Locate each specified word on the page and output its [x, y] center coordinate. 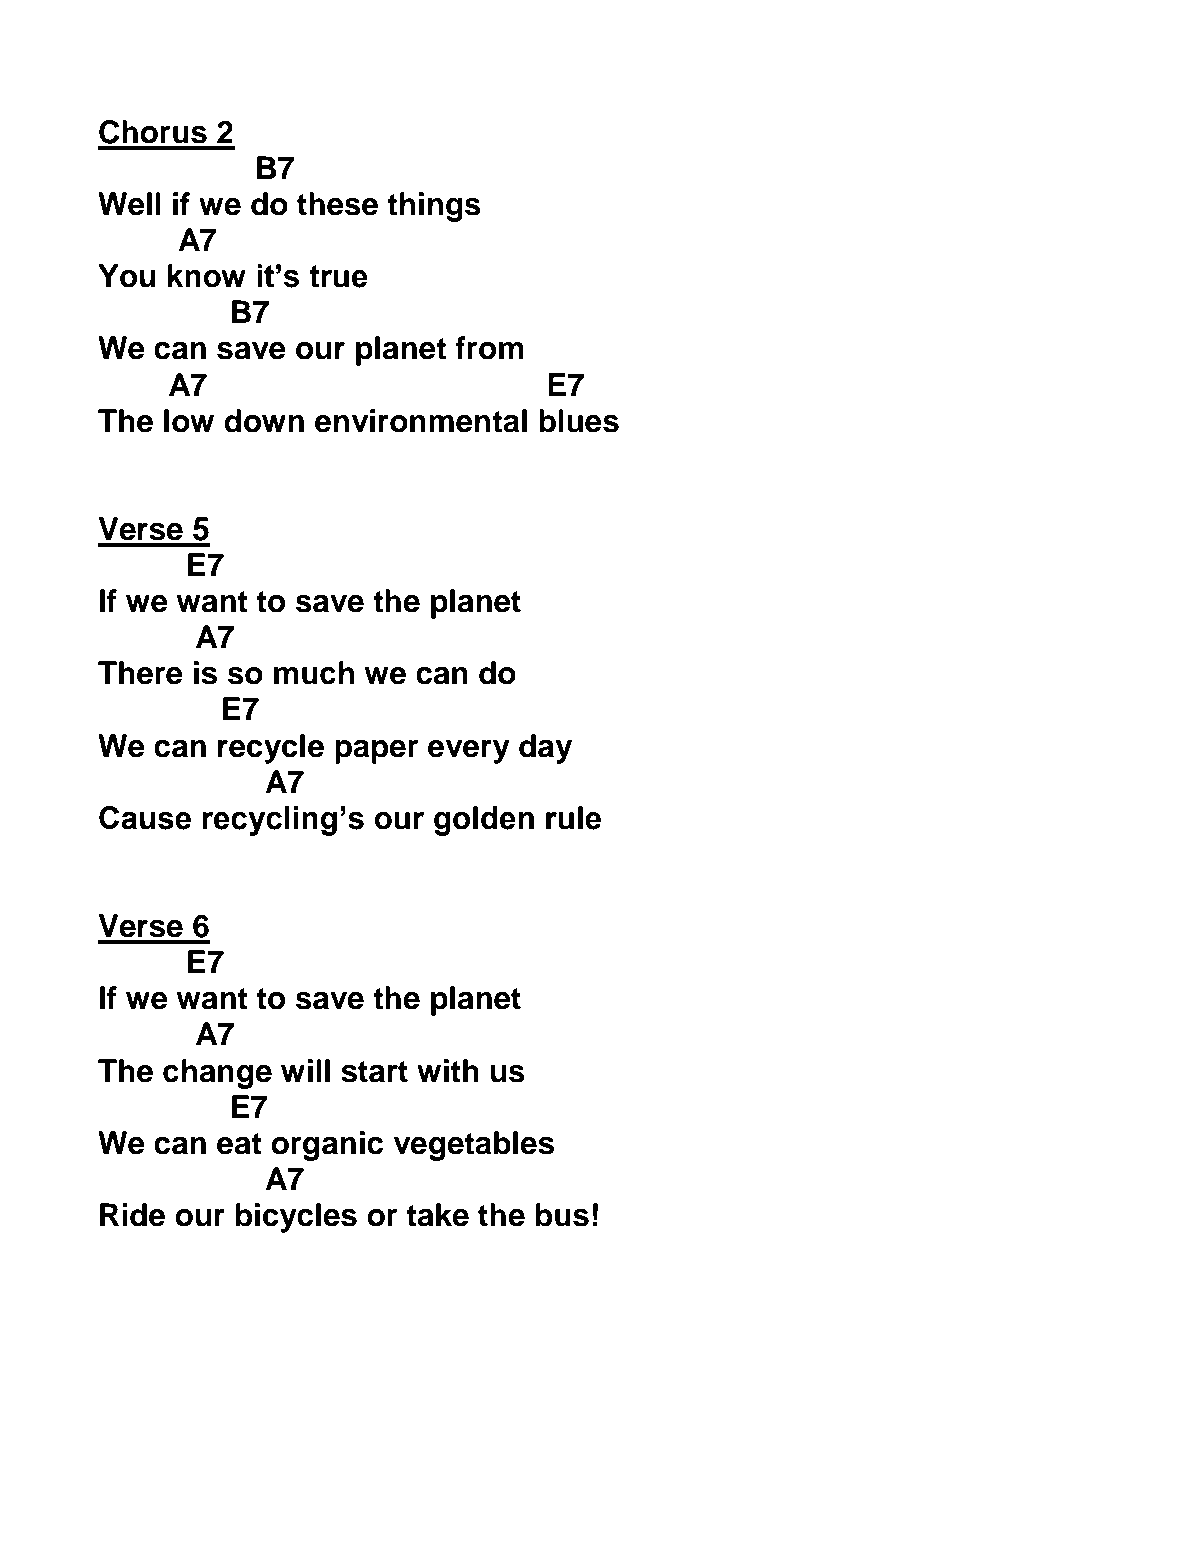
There [140, 673]
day [545, 749]
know [207, 276]
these [337, 204]
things [434, 207]
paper [377, 752]
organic [327, 1146]
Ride [132, 1215]
